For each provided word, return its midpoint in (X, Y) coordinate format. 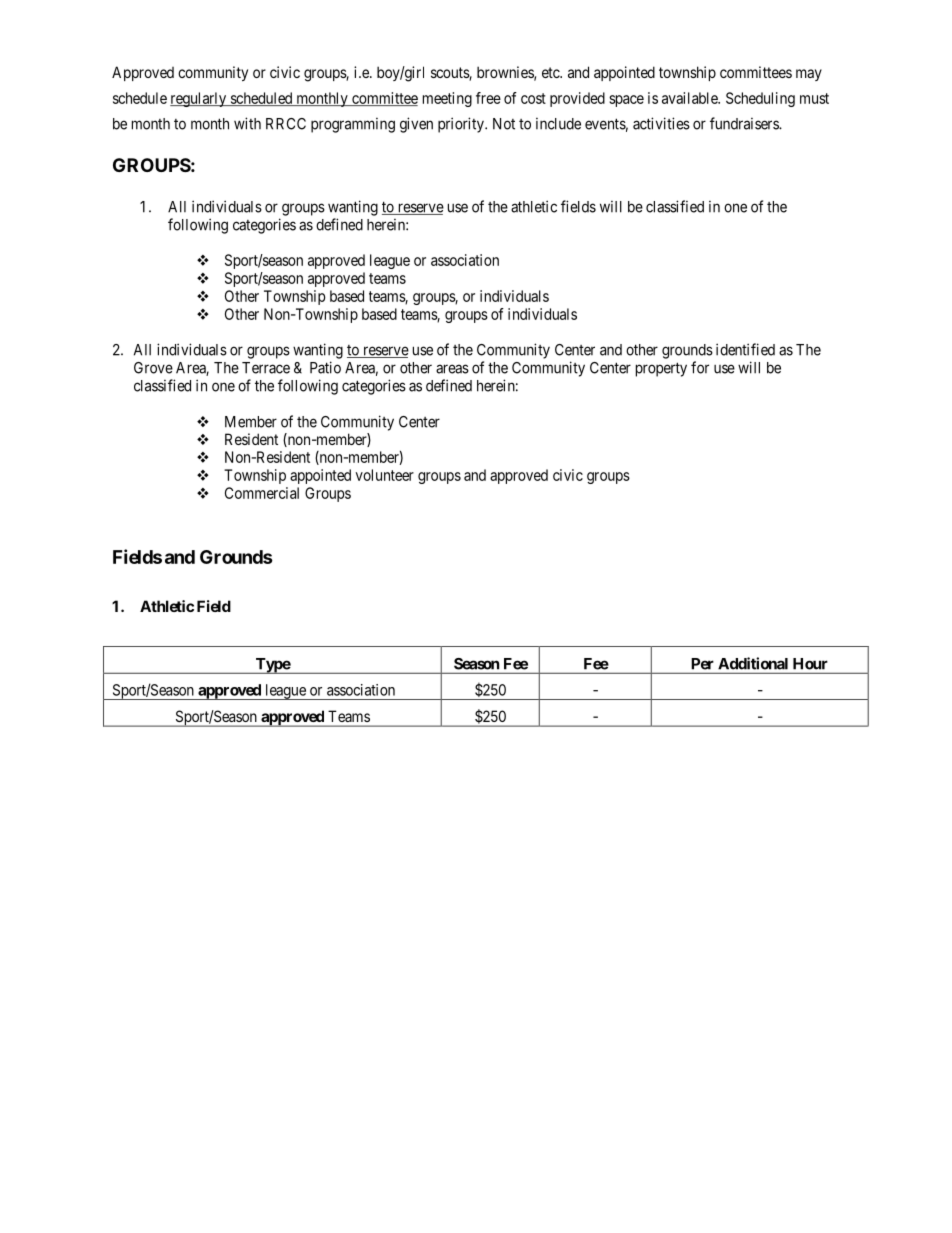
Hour (810, 664)
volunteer (384, 475)
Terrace (266, 368)
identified (745, 349)
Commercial (262, 493)
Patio (325, 367)
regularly (199, 99)
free (488, 98)
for (700, 367)
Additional (753, 663)
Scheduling (760, 99)
